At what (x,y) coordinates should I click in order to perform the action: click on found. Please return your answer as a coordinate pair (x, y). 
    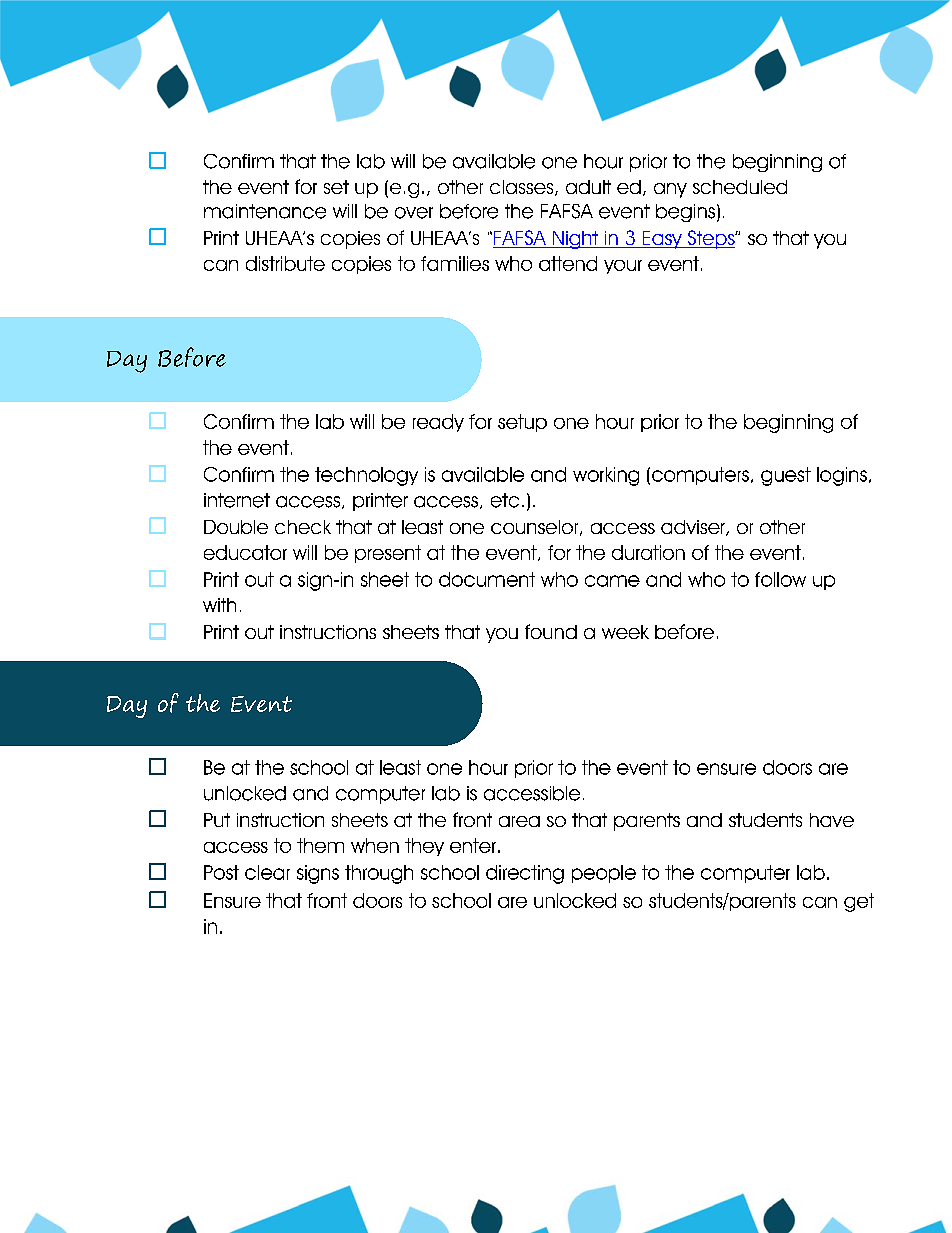
    Looking at the image, I should click on (551, 631).
